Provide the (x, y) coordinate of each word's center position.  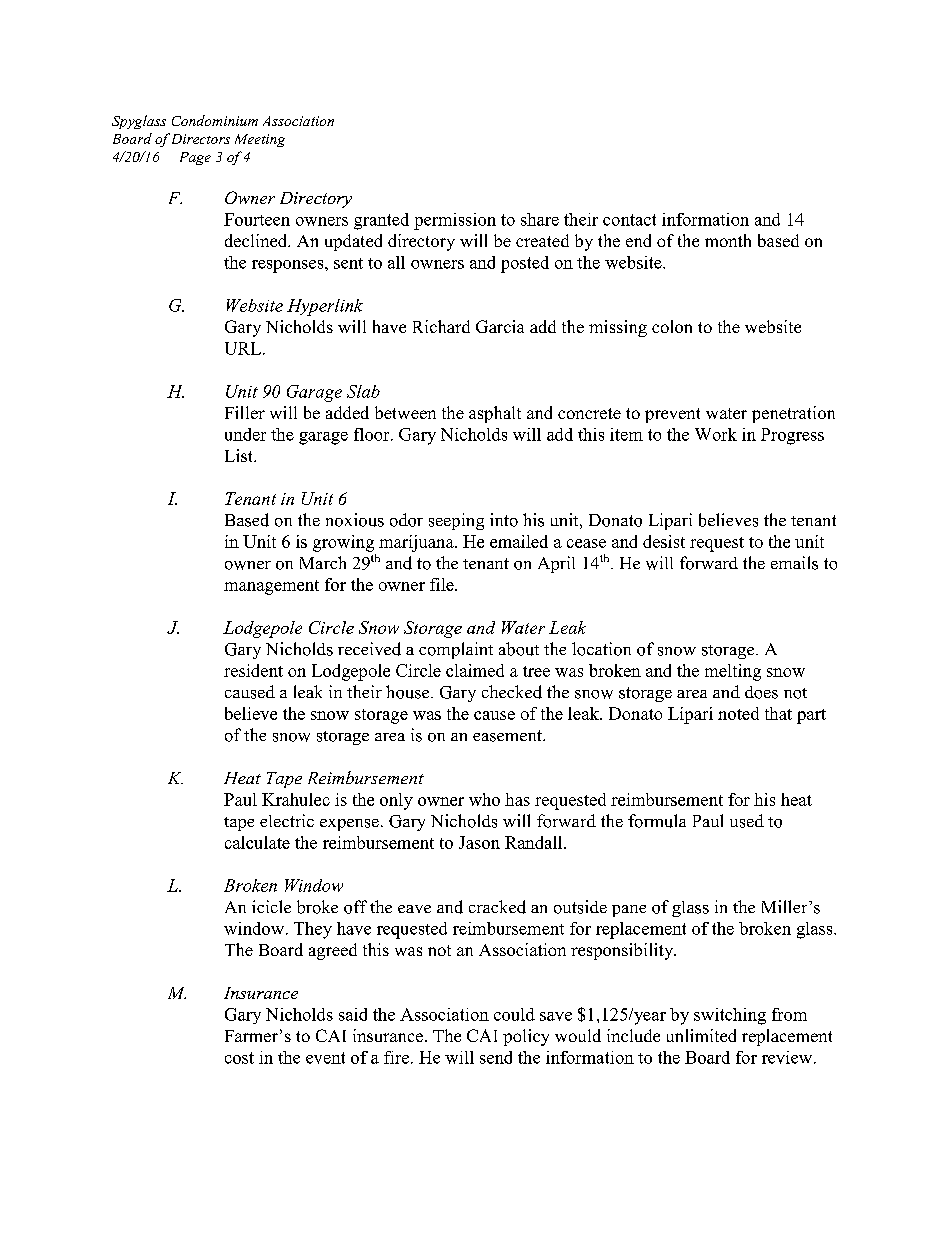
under (245, 434)
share (540, 219)
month (728, 240)
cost (239, 1058)
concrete (589, 413)
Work (716, 434)
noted (738, 713)
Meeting (260, 140)
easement (509, 736)
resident (253, 670)
